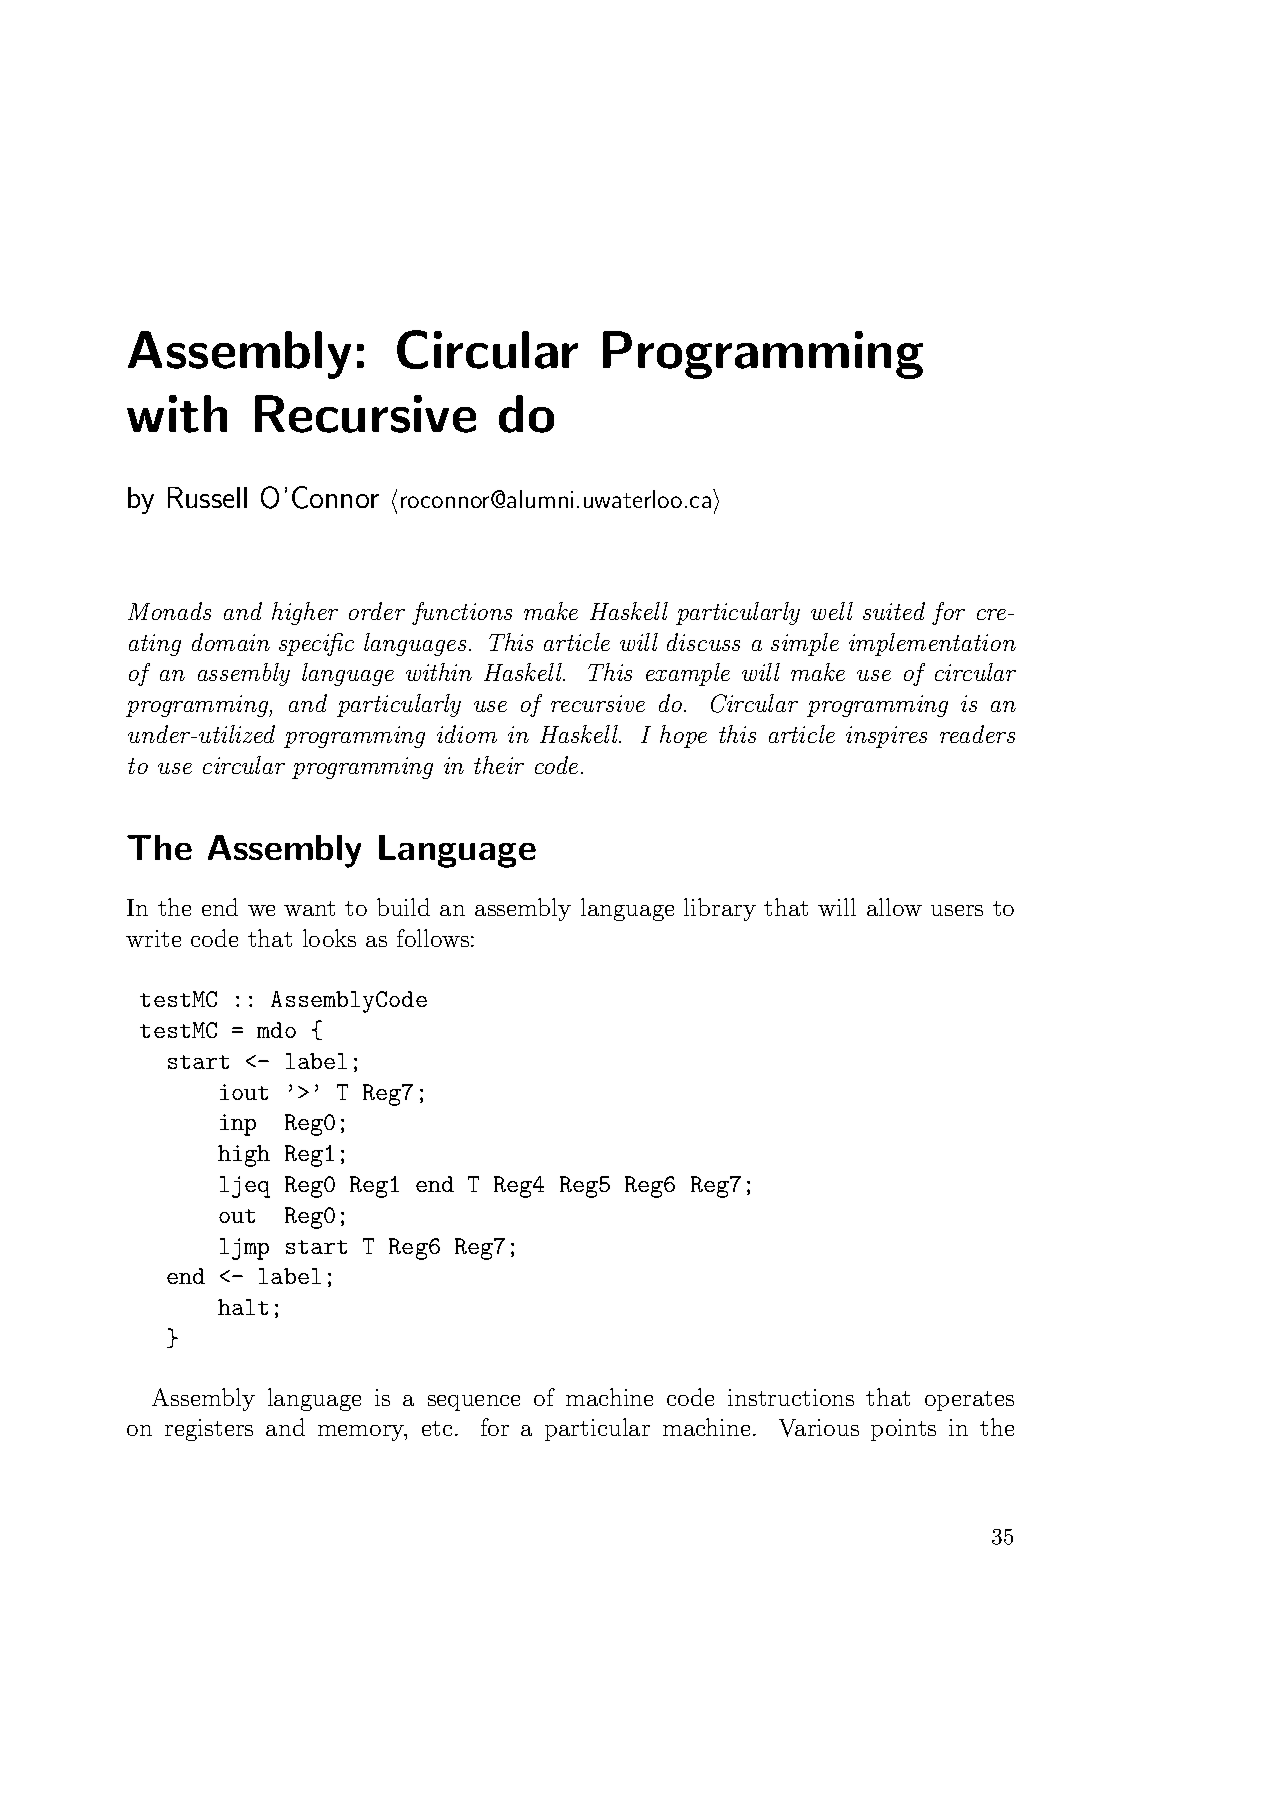 The height and width of the page is (1795, 1269). Describe the element at coordinates (894, 907) in the page. I see `allow` at that location.
